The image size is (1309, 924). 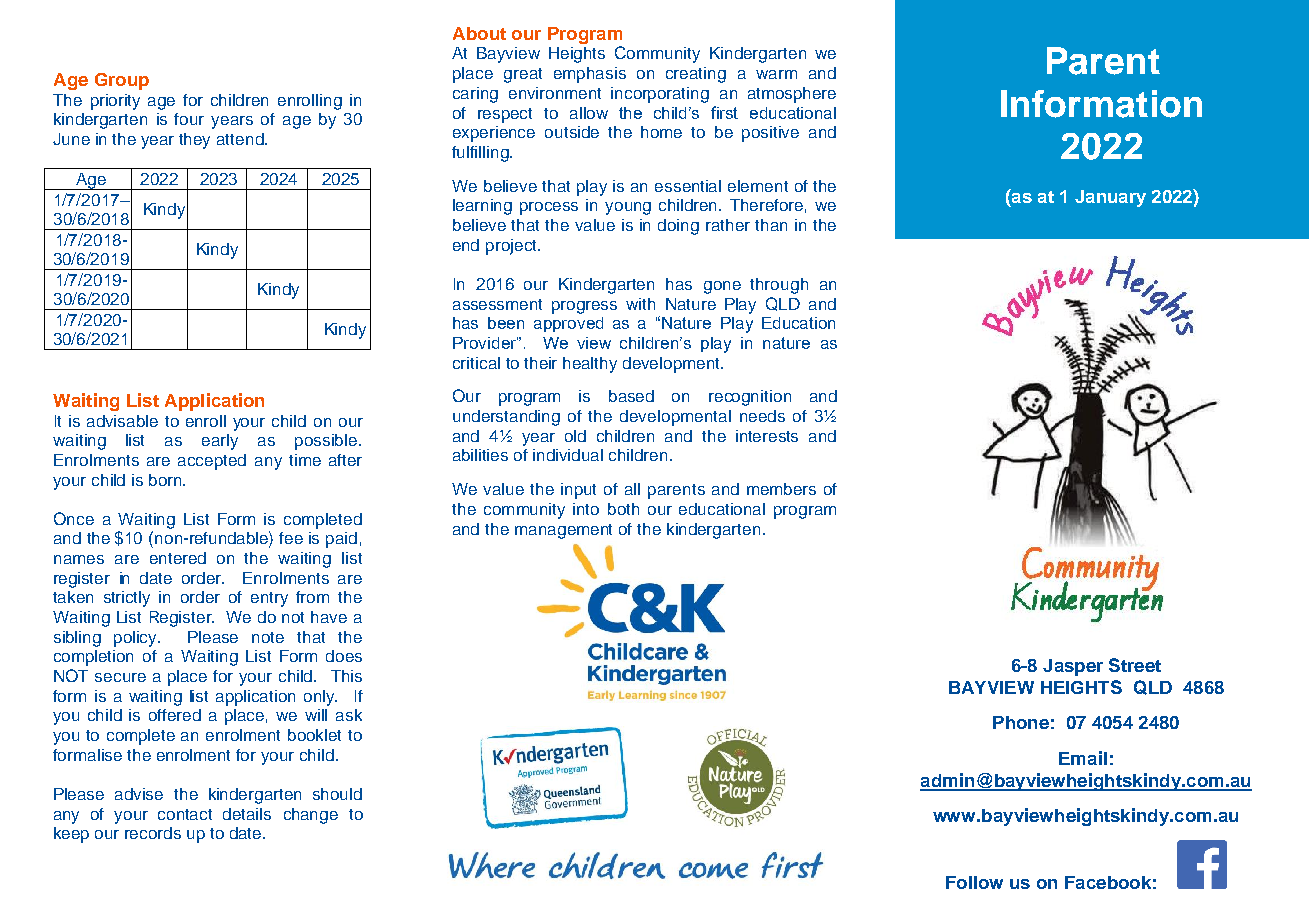 What do you see at coordinates (792, 95) in the screenshot?
I see `atmosphere` at bounding box center [792, 95].
